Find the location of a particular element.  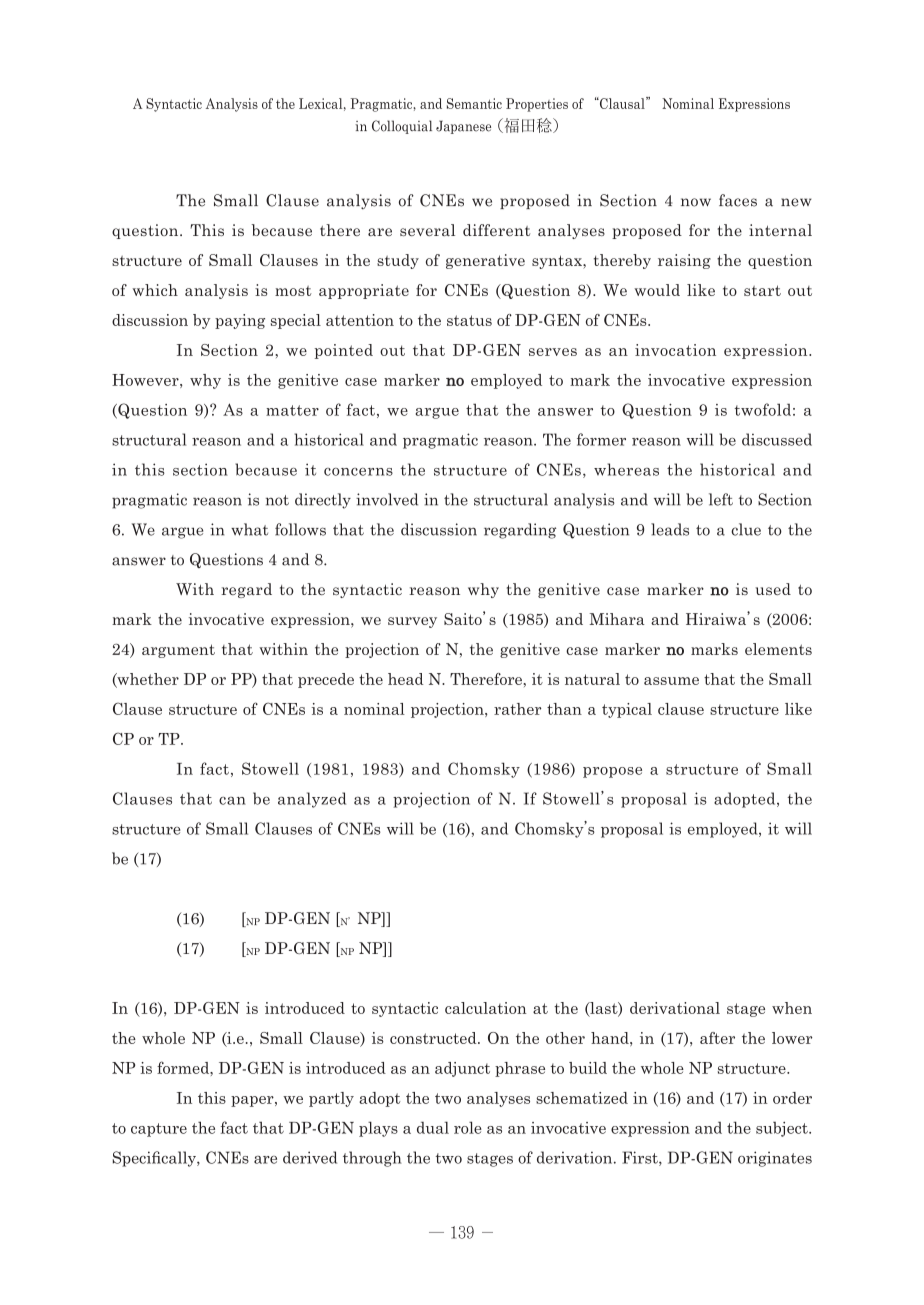

capture is located at coordinates (159, 1130).
